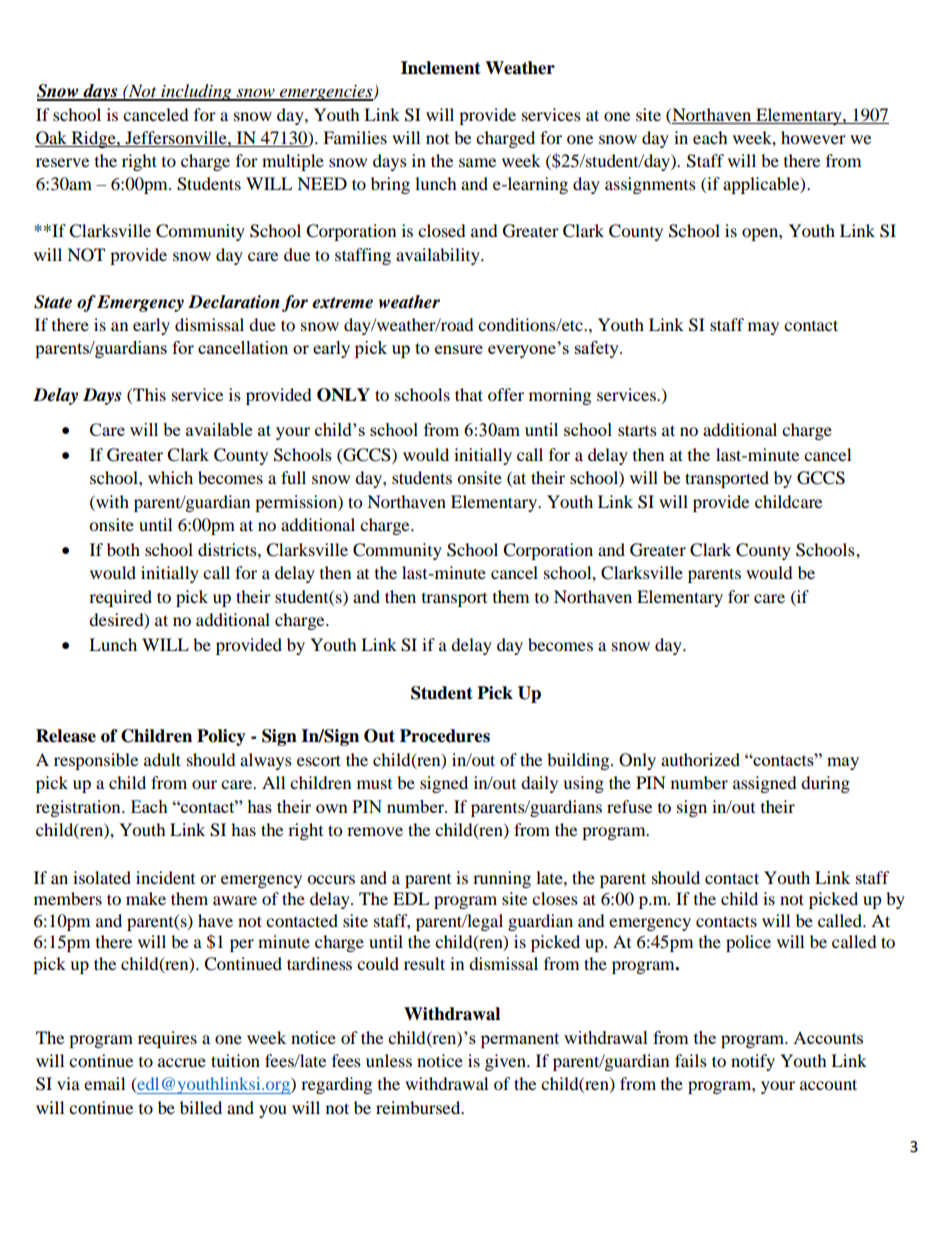  I want to click on authorized, so click(700, 759).
